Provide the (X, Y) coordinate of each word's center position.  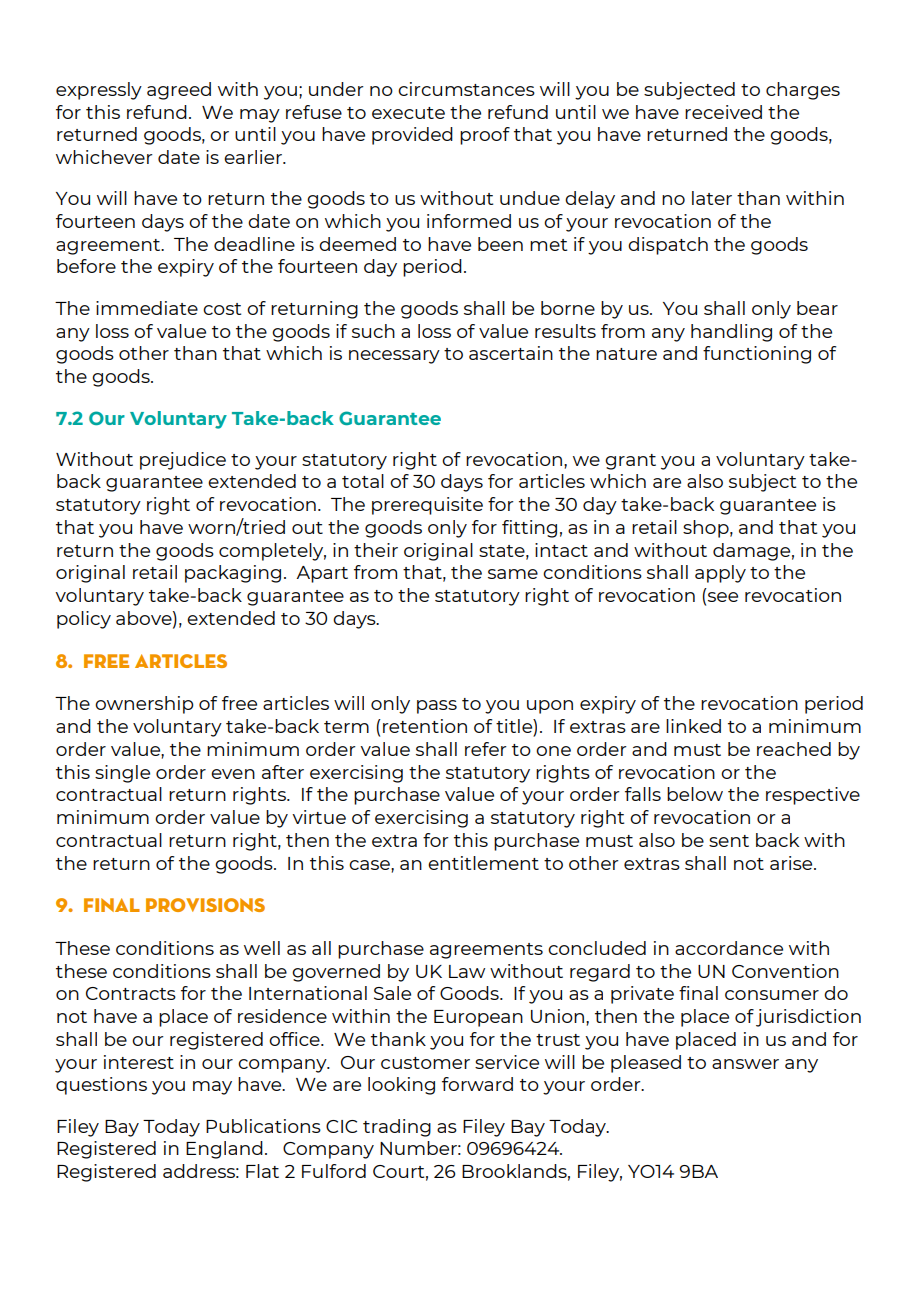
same (513, 574)
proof (485, 136)
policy (84, 620)
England (224, 1150)
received (723, 112)
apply (720, 574)
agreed (179, 91)
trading (397, 1128)
